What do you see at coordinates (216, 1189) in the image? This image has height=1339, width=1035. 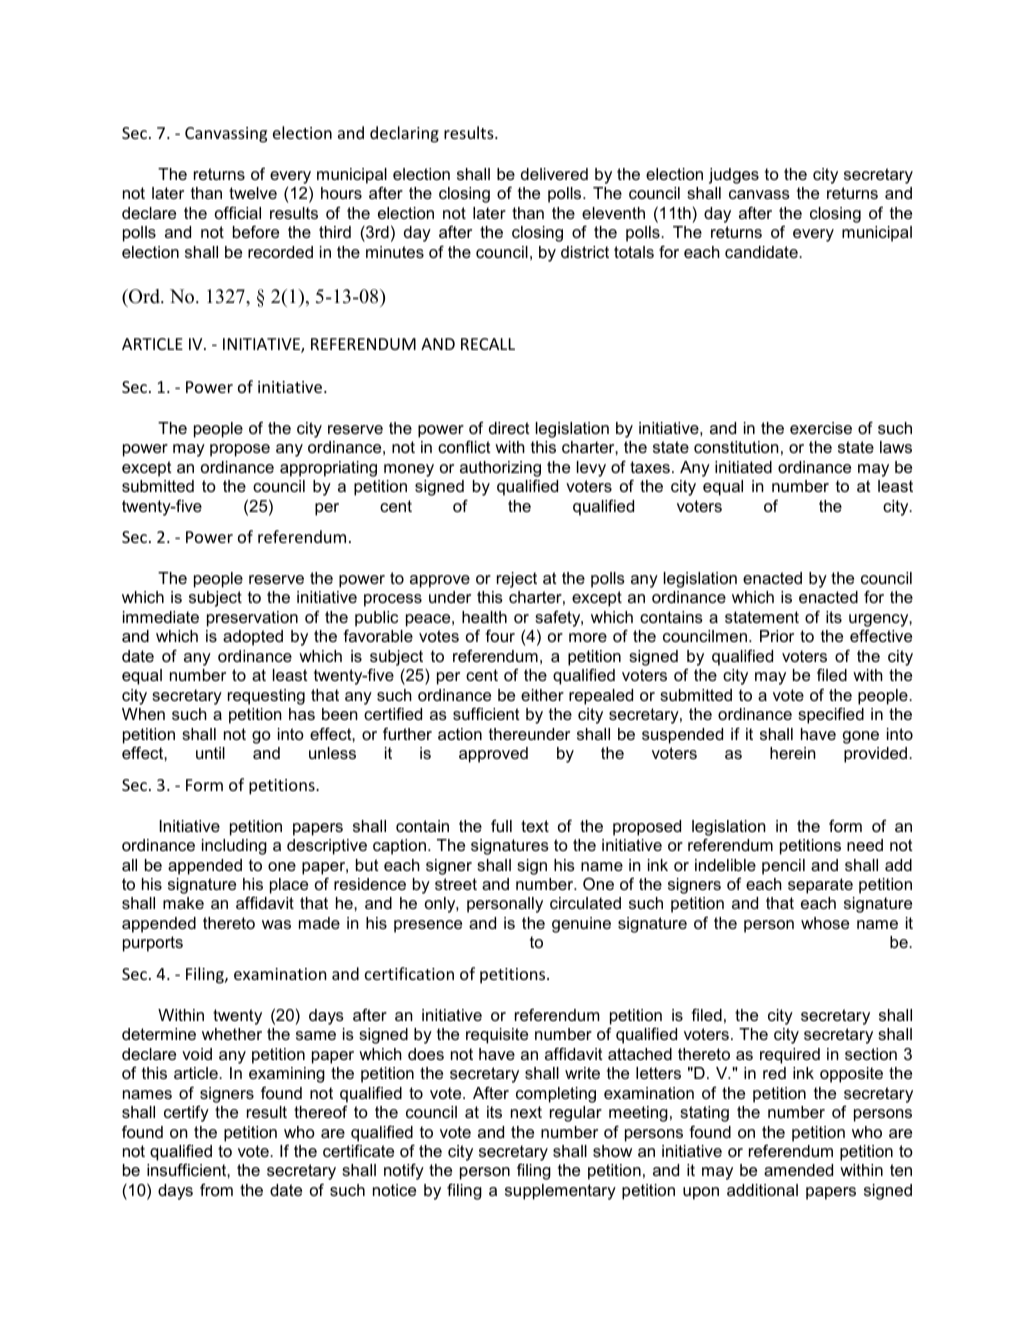 I see `from` at bounding box center [216, 1189].
